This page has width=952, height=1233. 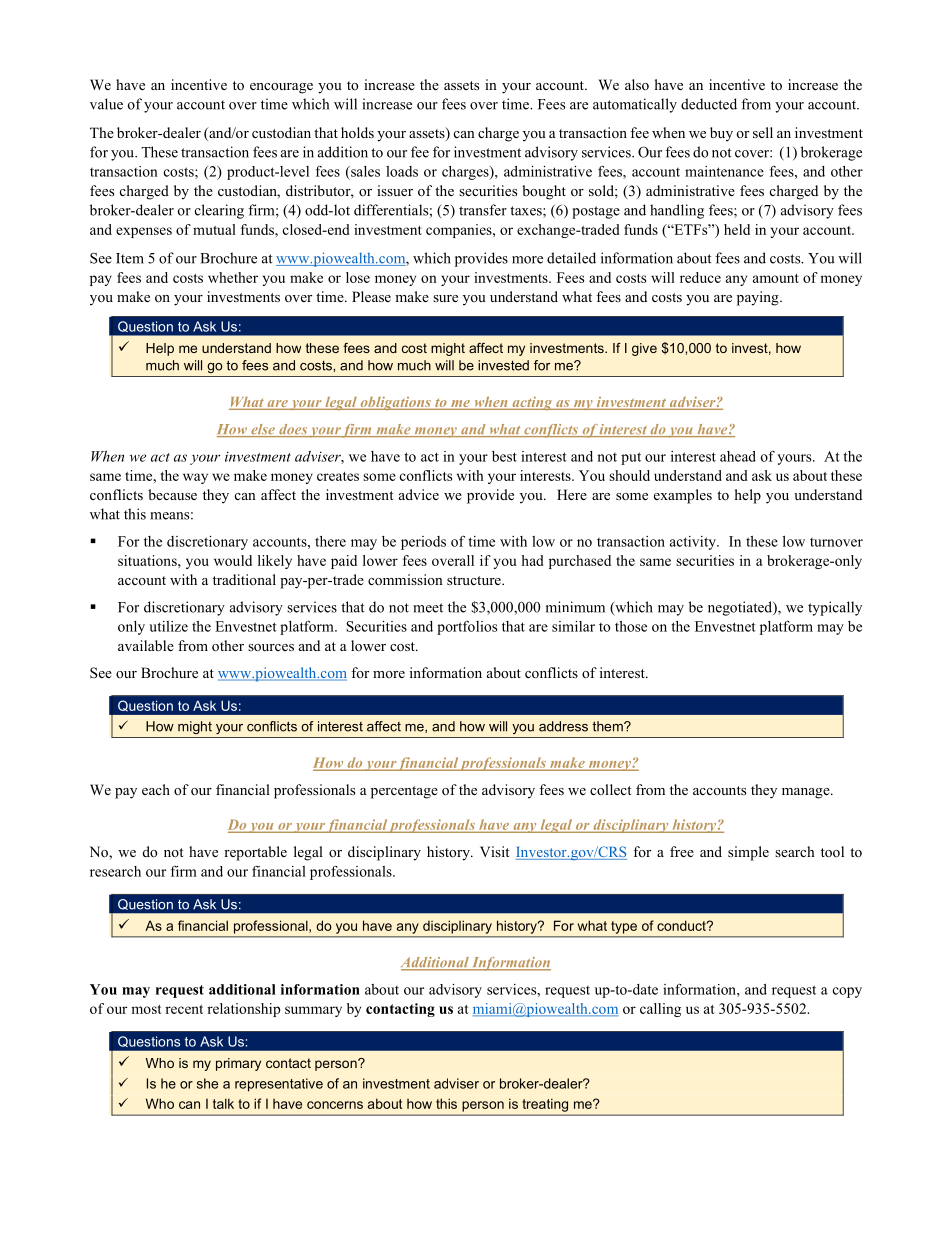 I want to click on she, so click(x=207, y=1083).
